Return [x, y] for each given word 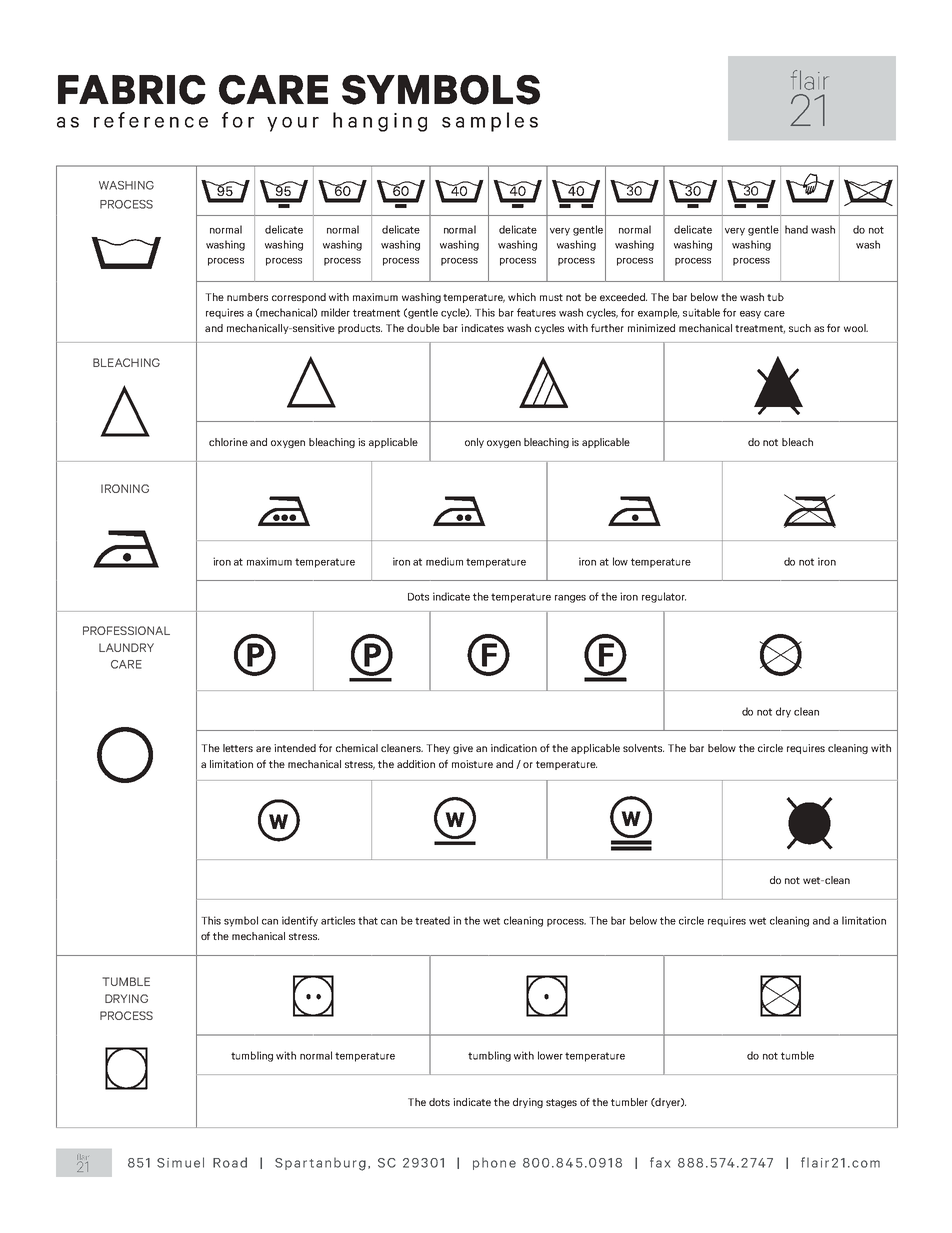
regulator [664, 597]
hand [796, 229]
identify [300, 921]
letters [238, 748]
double [423, 328]
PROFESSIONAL [126, 630]
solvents [643, 748]
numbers [247, 297]
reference [151, 120]
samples [490, 122]
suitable [701, 312]
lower [550, 1055]
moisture [472, 764]
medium [444, 561]
